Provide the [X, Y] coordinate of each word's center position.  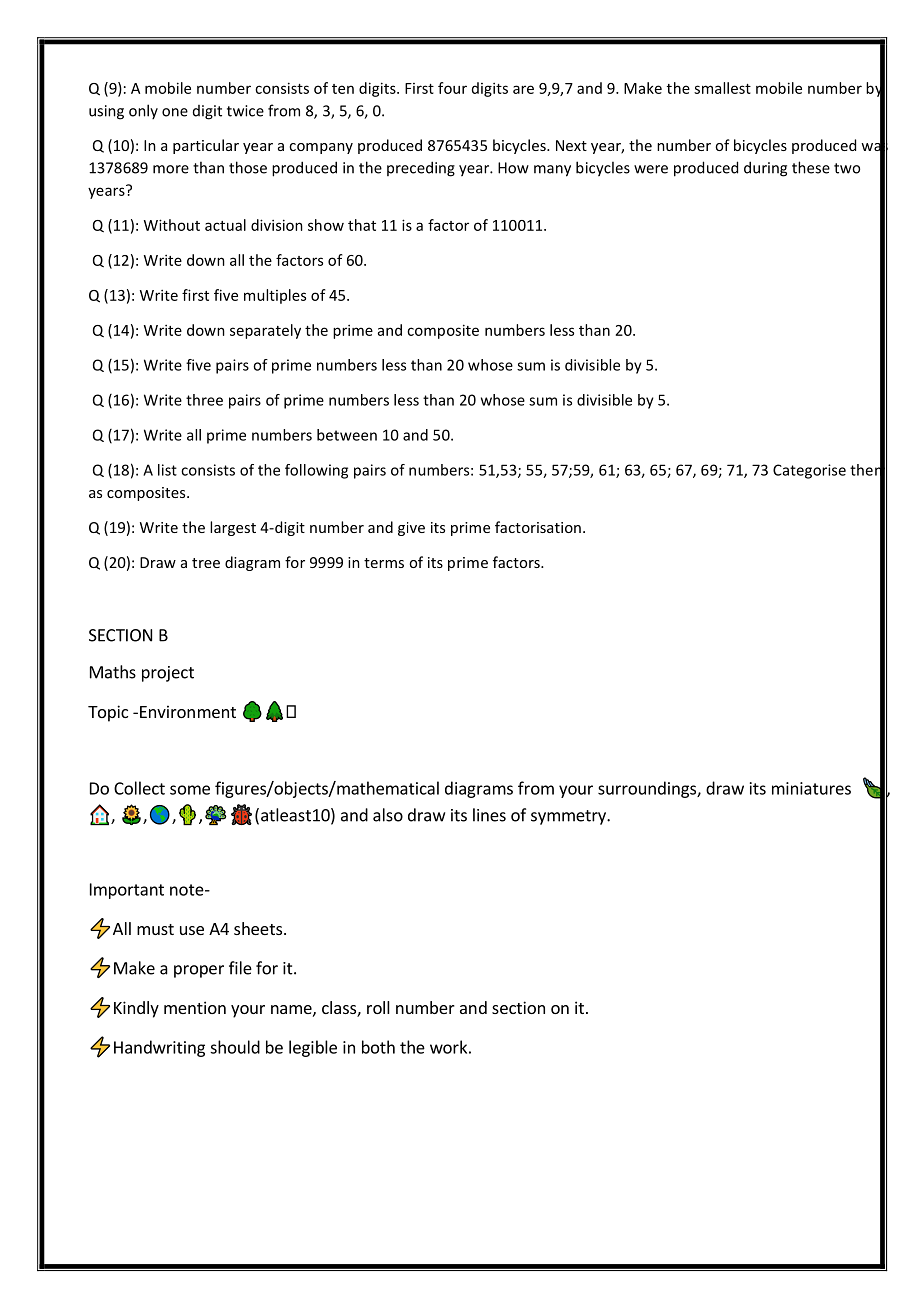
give [411, 529]
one [175, 112]
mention [195, 1007]
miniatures [811, 788]
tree [206, 563]
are [523, 89]
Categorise [809, 471]
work [448, 1047]
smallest [722, 88]
